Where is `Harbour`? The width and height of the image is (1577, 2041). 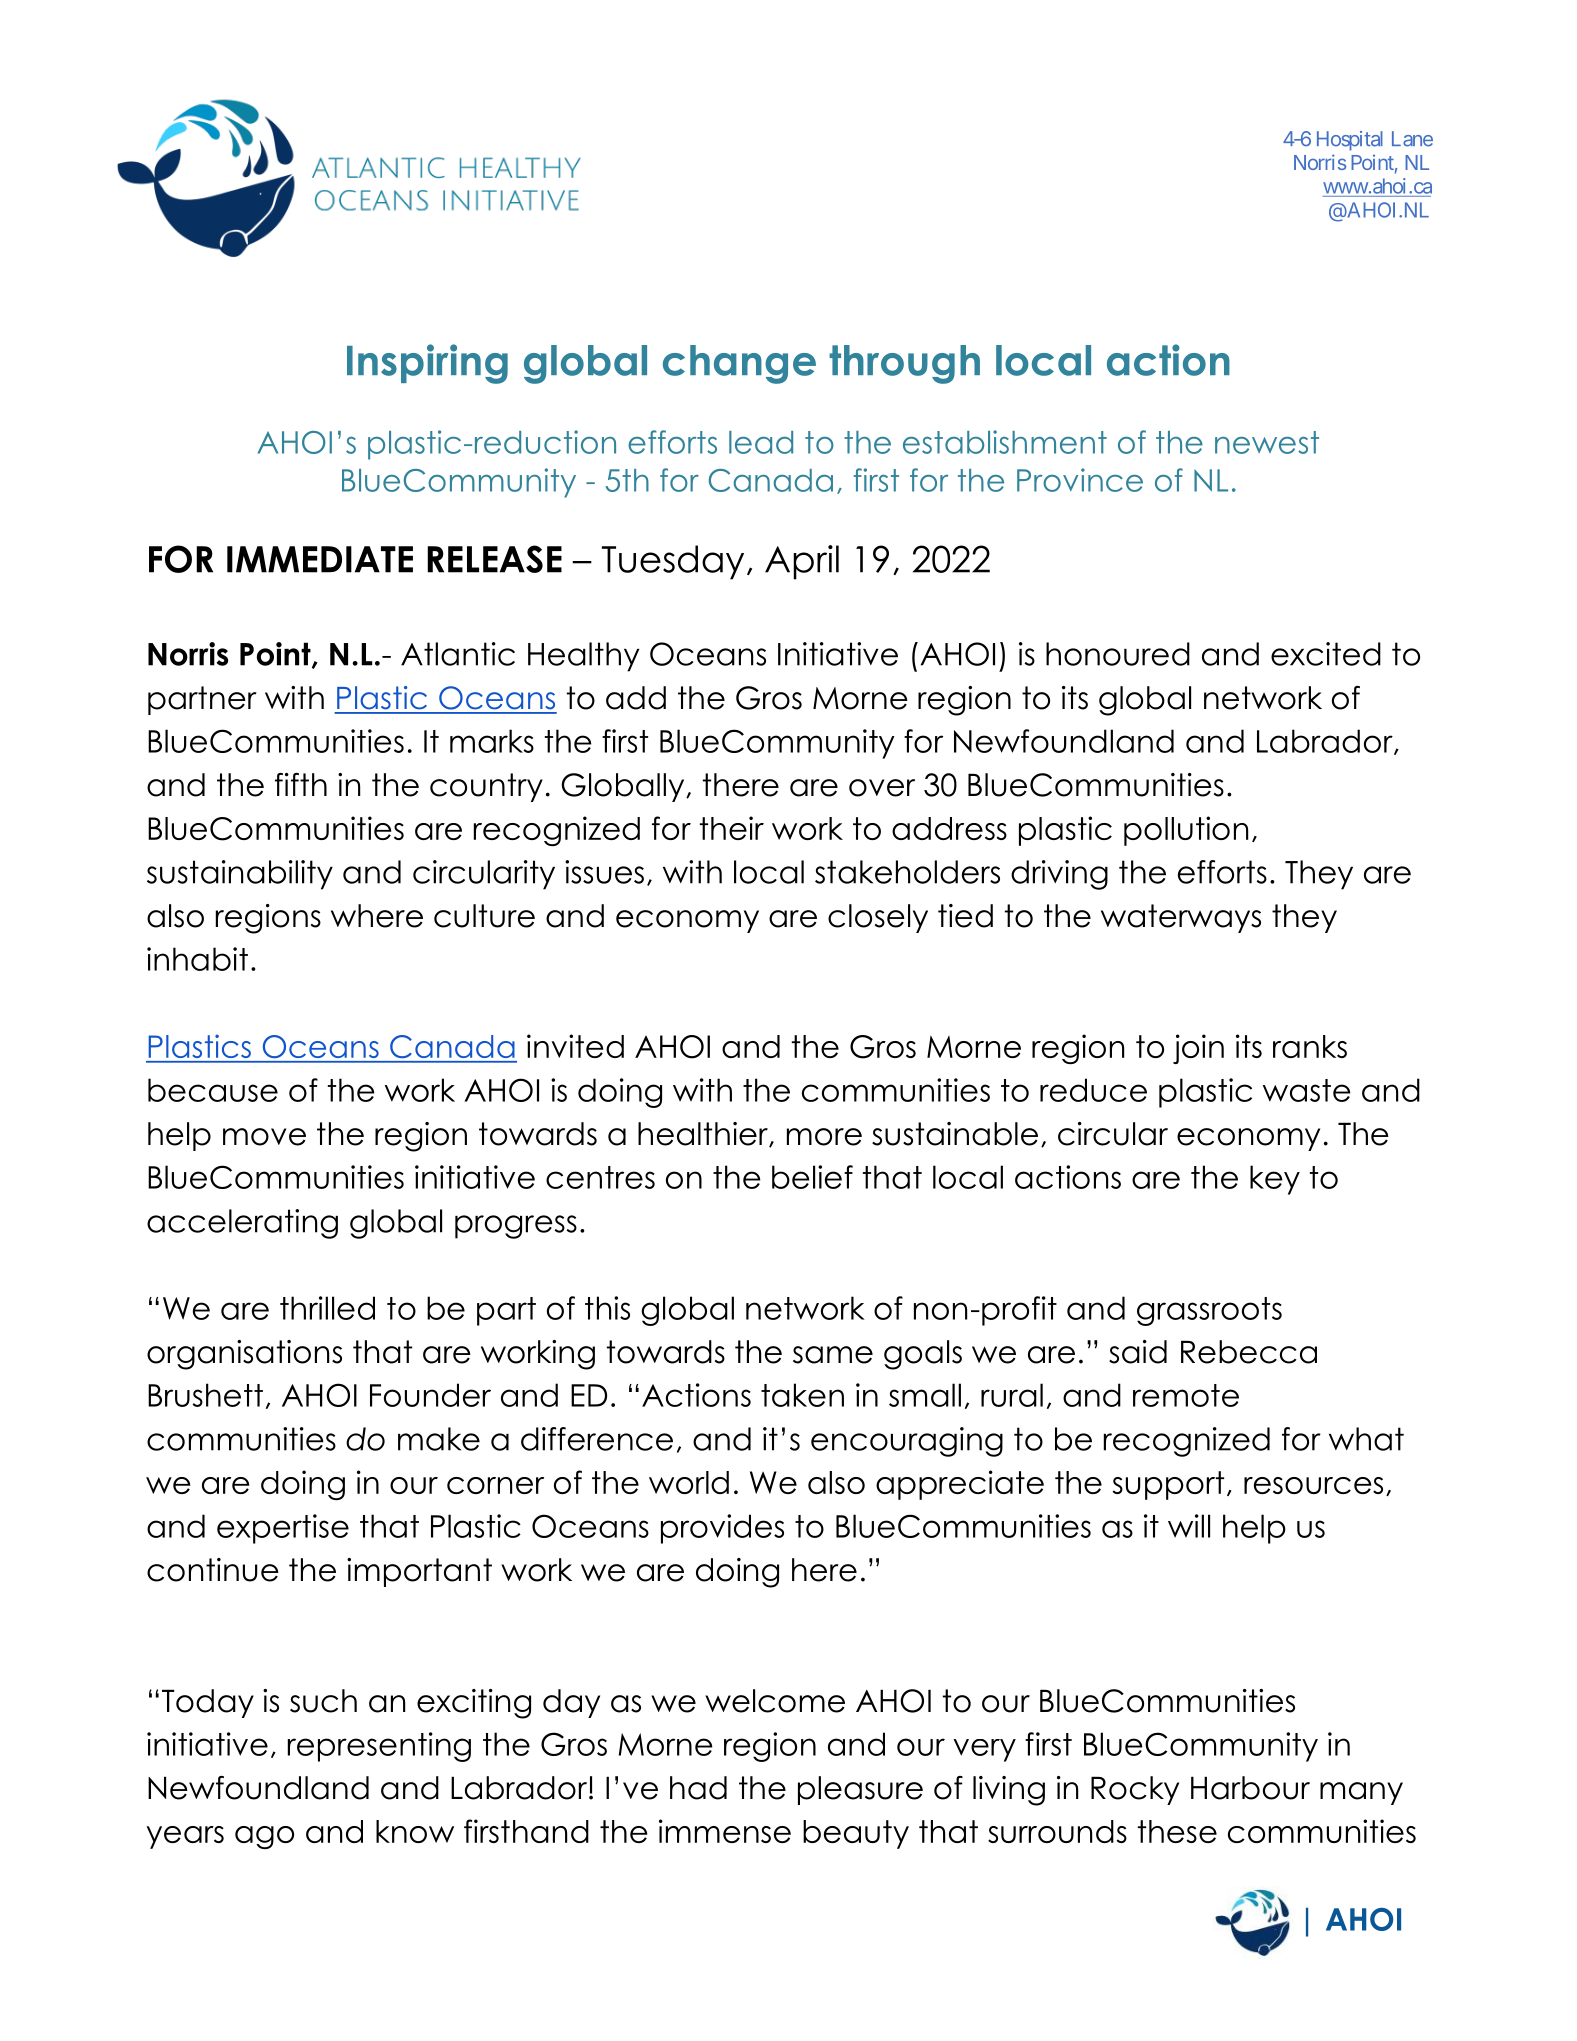 Harbour is located at coordinates (1250, 1788).
